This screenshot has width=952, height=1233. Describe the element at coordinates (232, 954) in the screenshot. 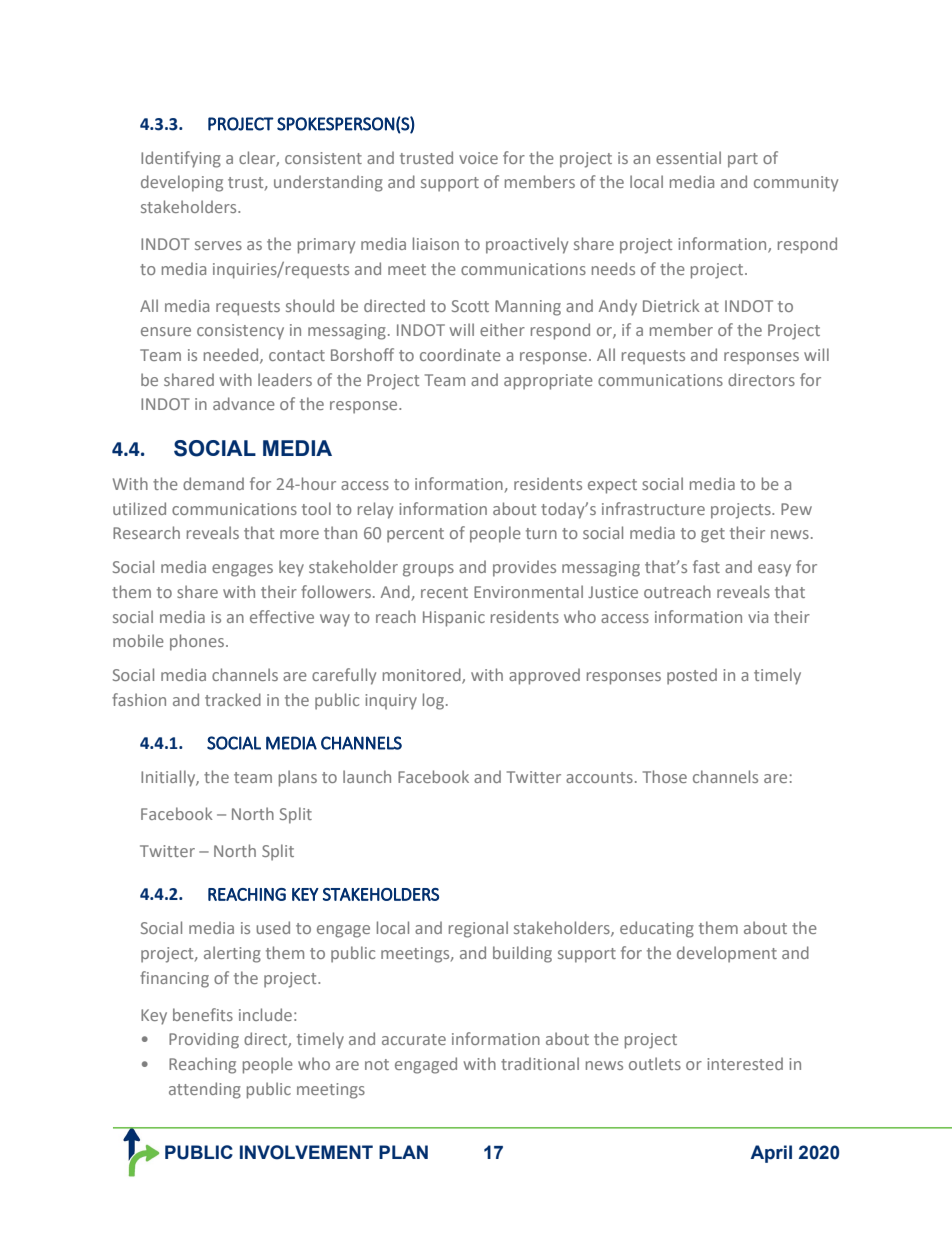

I see `alerting` at that location.
